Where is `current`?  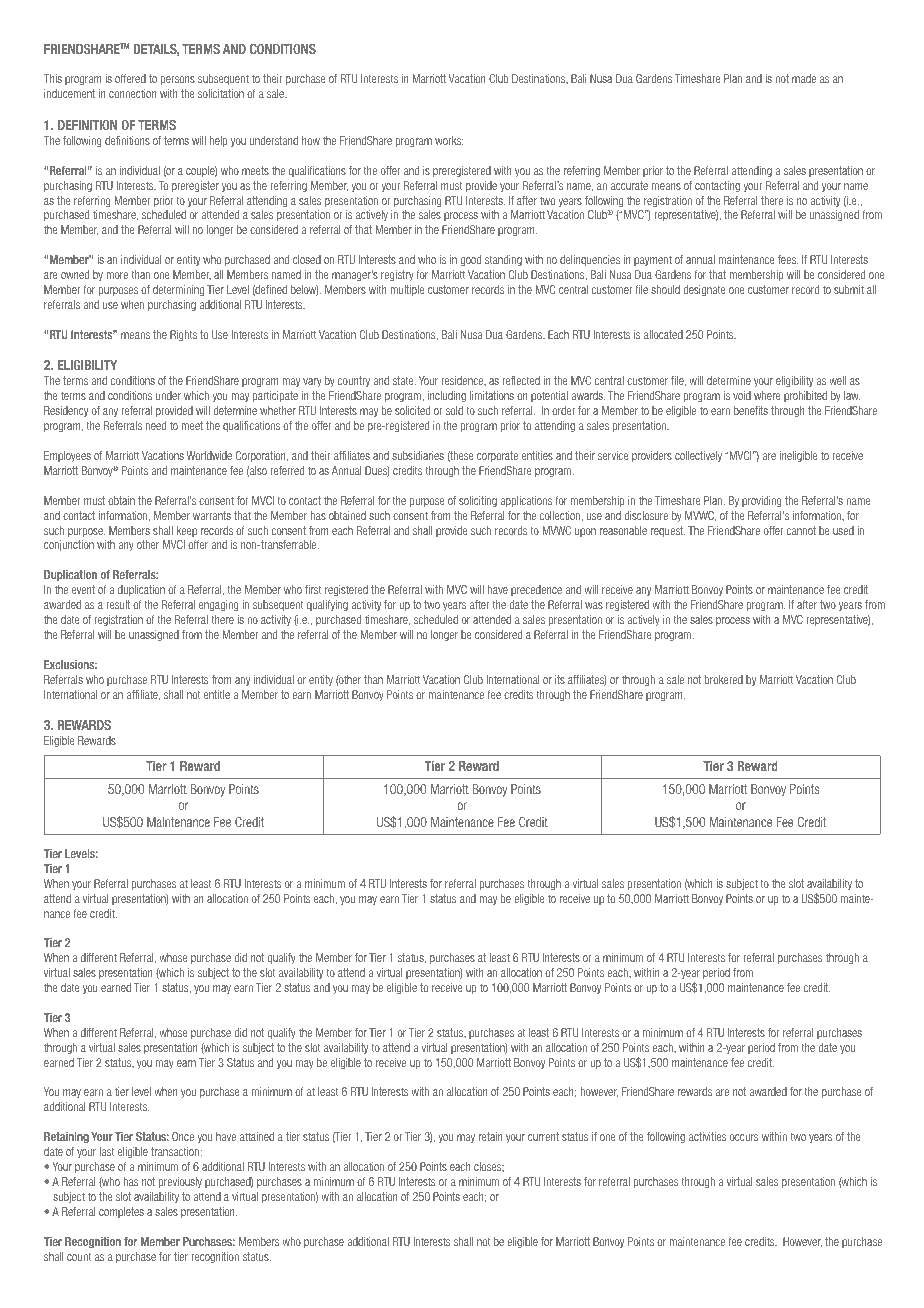 current is located at coordinates (543, 1136).
